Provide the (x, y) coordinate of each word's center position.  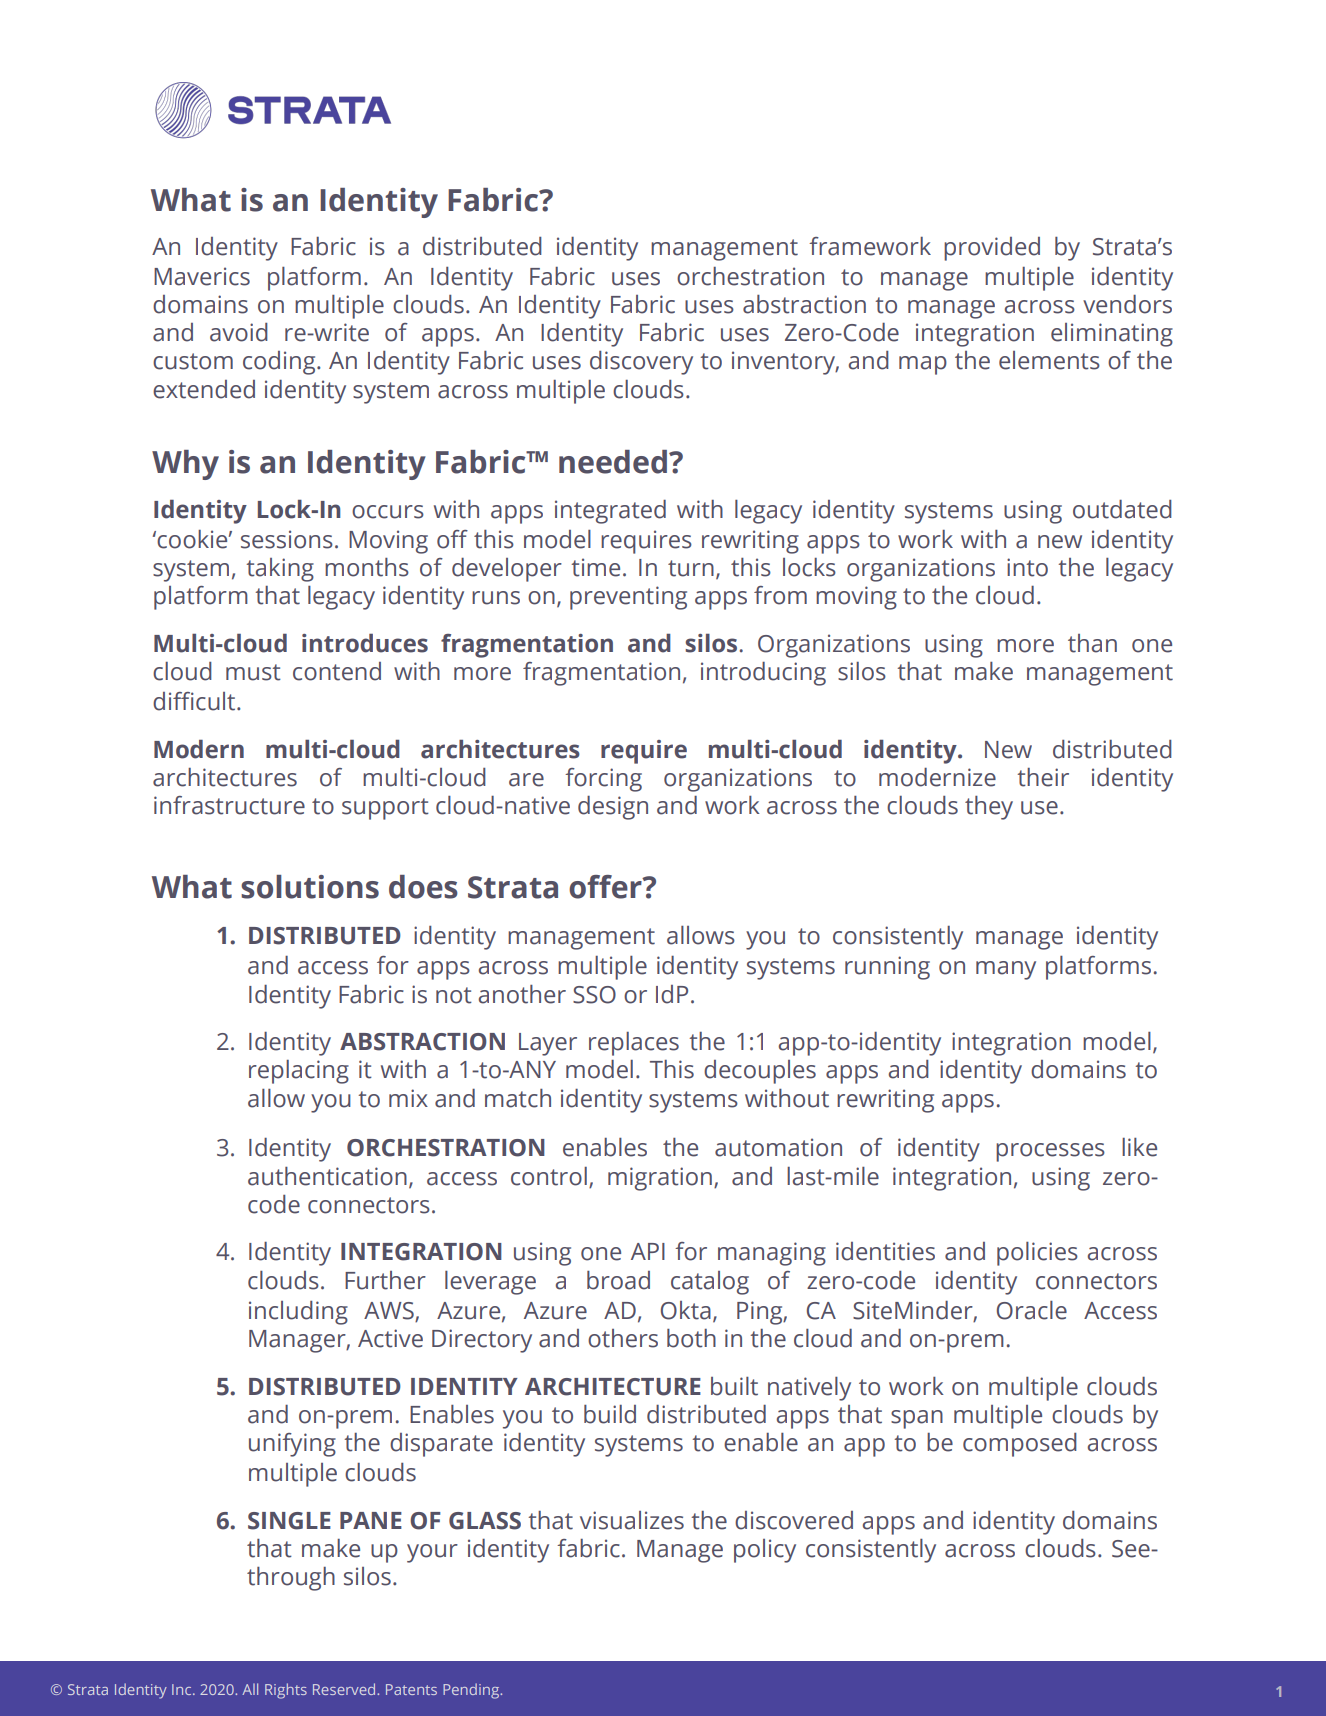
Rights (286, 1691)
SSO (594, 995)
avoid (239, 332)
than (1092, 643)
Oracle (1032, 1310)
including (298, 1313)
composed (1020, 1445)
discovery (641, 363)
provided (992, 249)
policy (765, 1551)
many (1006, 970)
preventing (628, 598)
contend (337, 671)
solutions (310, 887)
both (691, 1338)
